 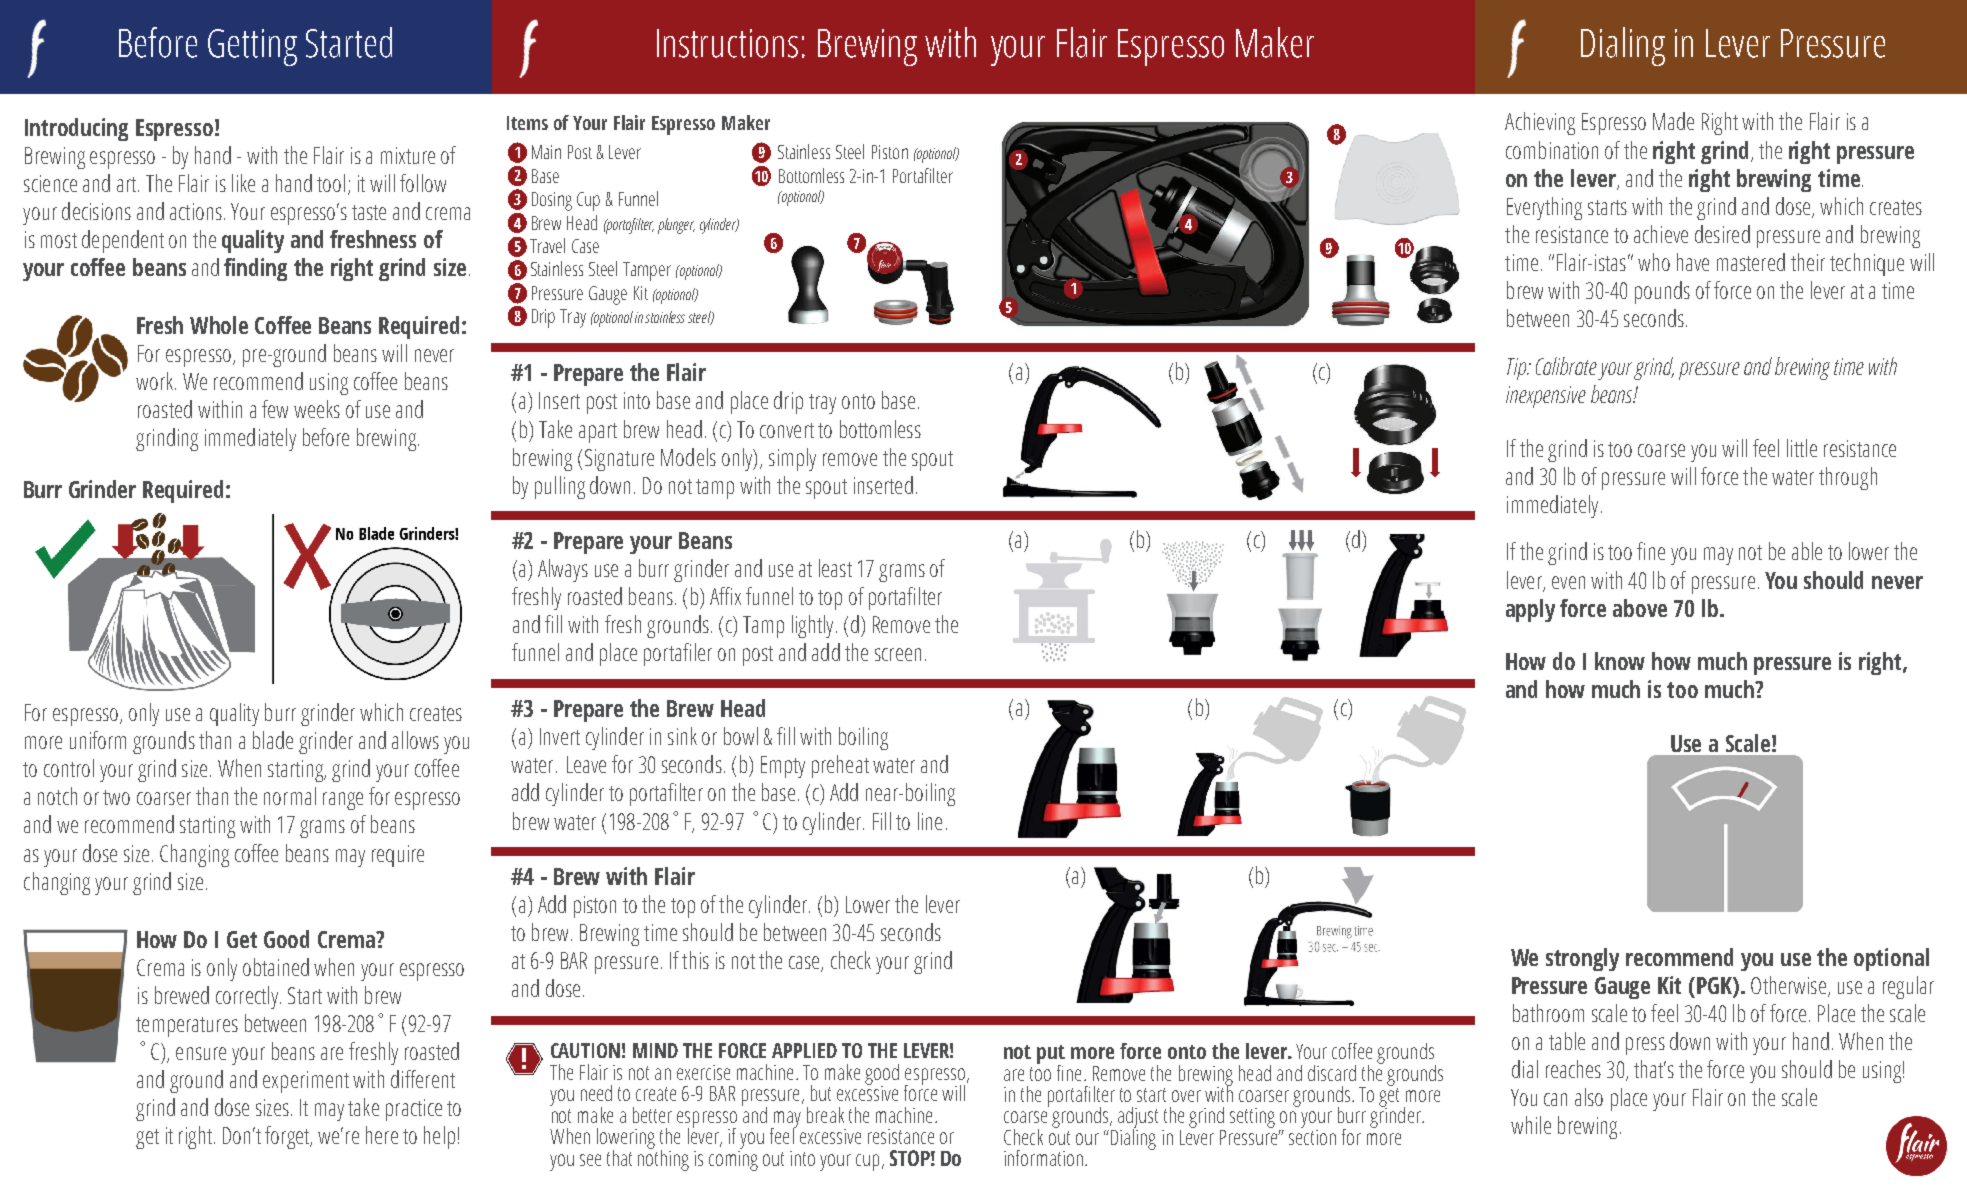 I want to click on Calibrate, so click(x=1566, y=366).
